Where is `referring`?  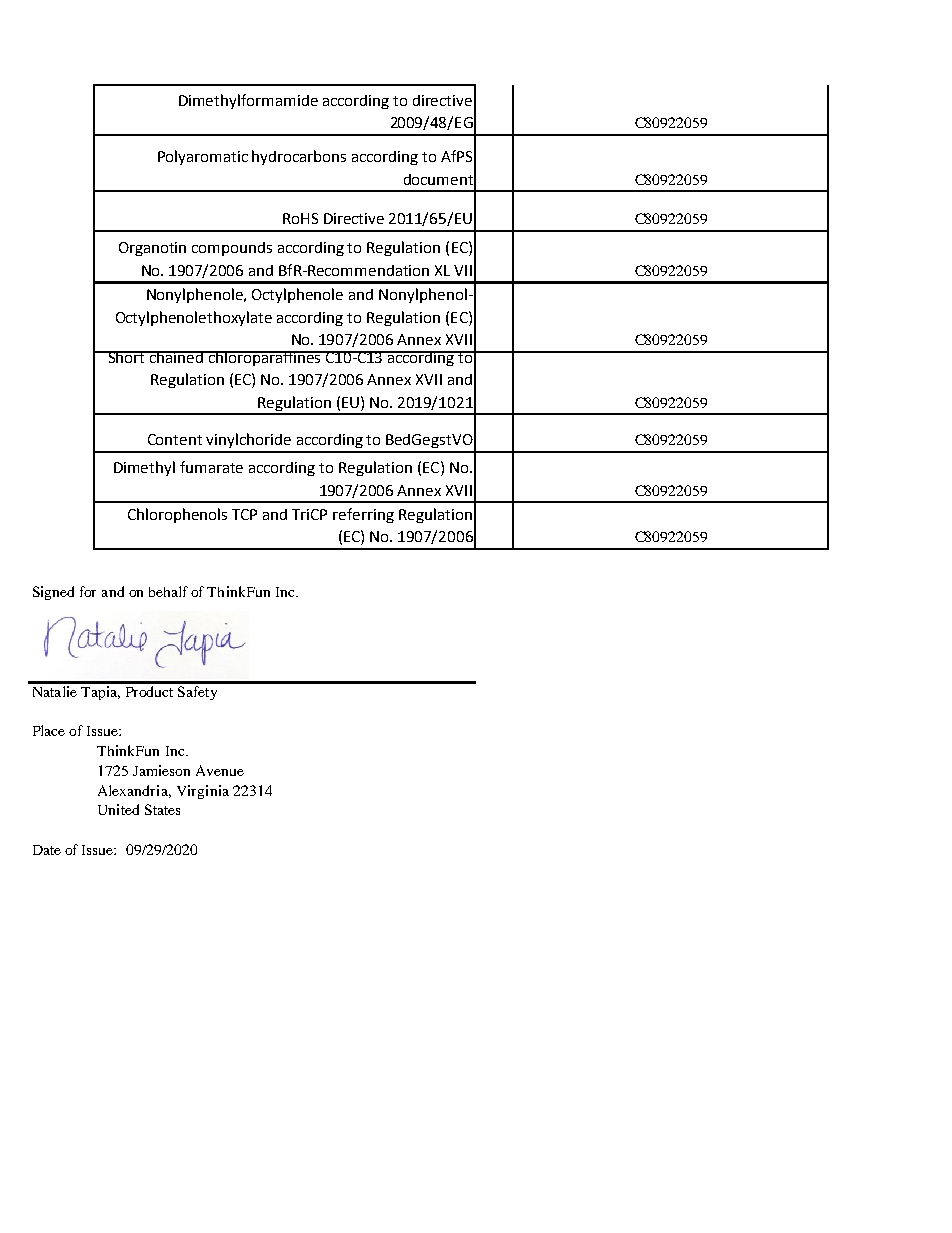
referring is located at coordinates (363, 515).
